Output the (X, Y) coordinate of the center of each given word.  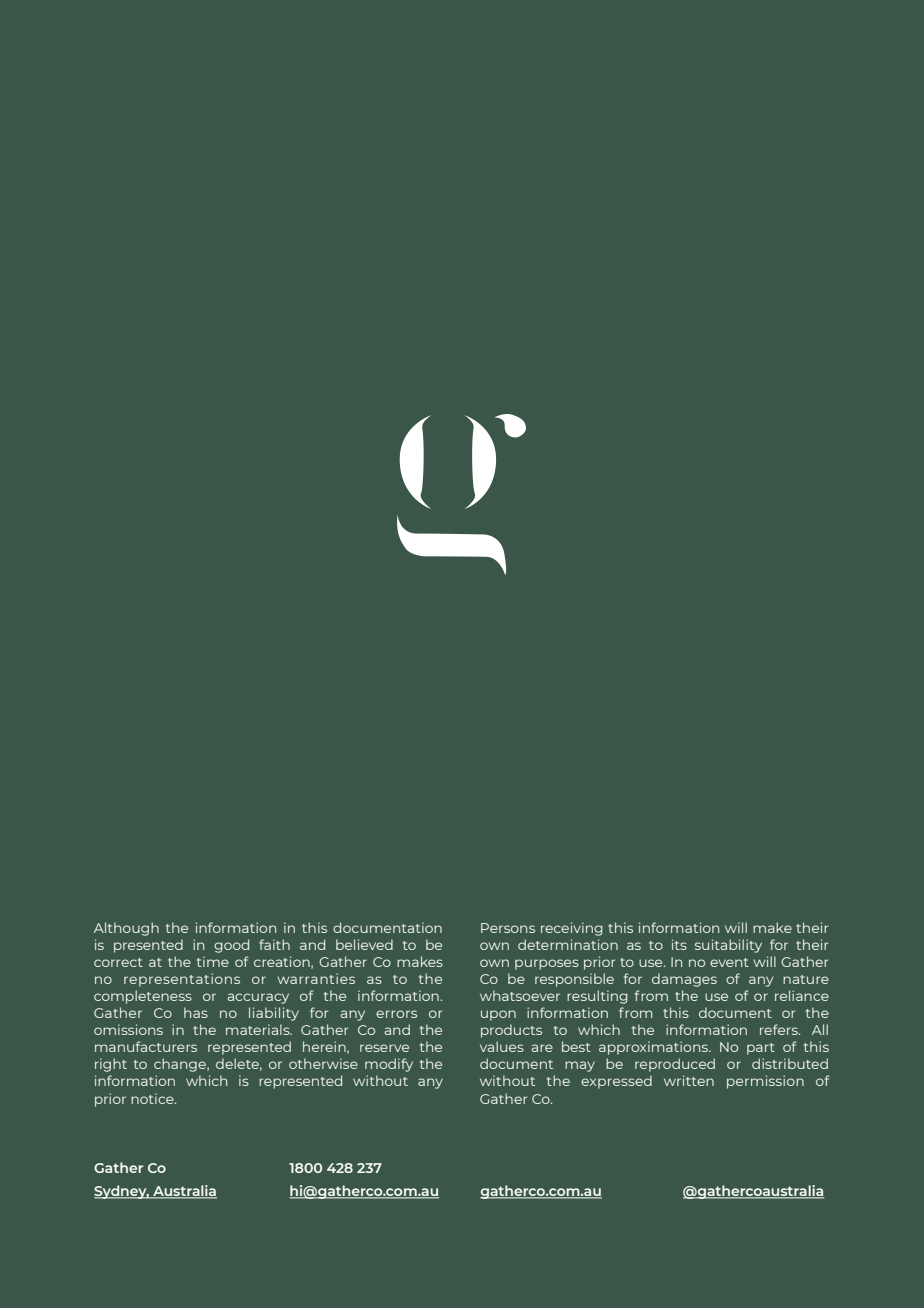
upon (498, 1015)
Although (126, 929)
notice (153, 1098)
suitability (728, 946)
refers (780, 1029)
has (196, 1012)
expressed (616, 1082)
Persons (508, 928)
